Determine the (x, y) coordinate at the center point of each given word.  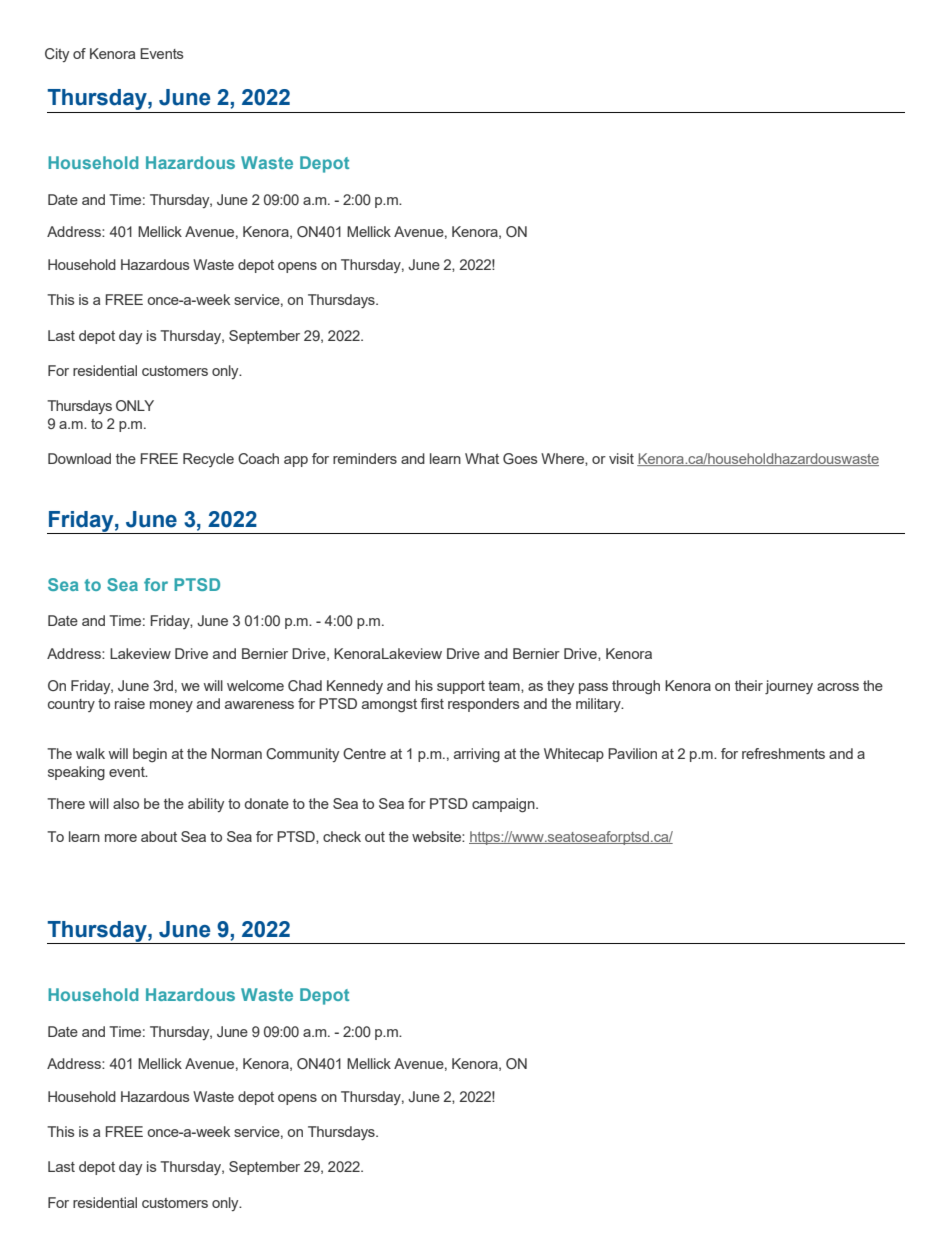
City (57, 55)
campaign (504, 805)
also (126, 803)
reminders (365, 458)
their (749, 685)
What (482, 458)
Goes (520, 458)
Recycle (208, 460)
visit (621, 458)
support (461, 687)
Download (79, 458)
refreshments (783, 753)
